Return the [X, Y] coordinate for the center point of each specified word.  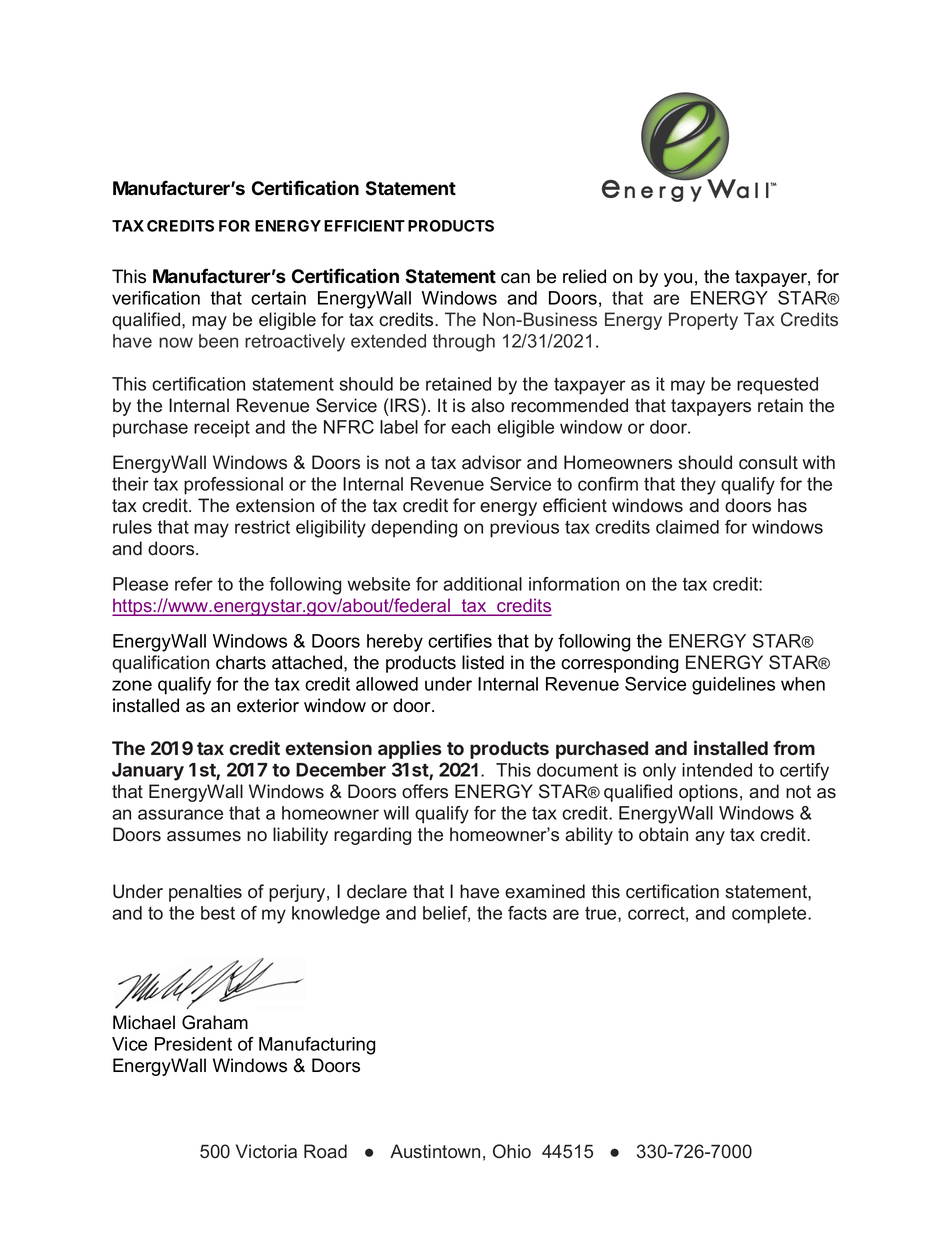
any [710, 838]
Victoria [266, 1151]
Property [703, 321]
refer [194, 584]
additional [482, 584]
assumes [204, 836]
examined [545, 891]
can [515, 278]
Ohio [512, 1151]
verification [156, 298]
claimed [687, 527]
